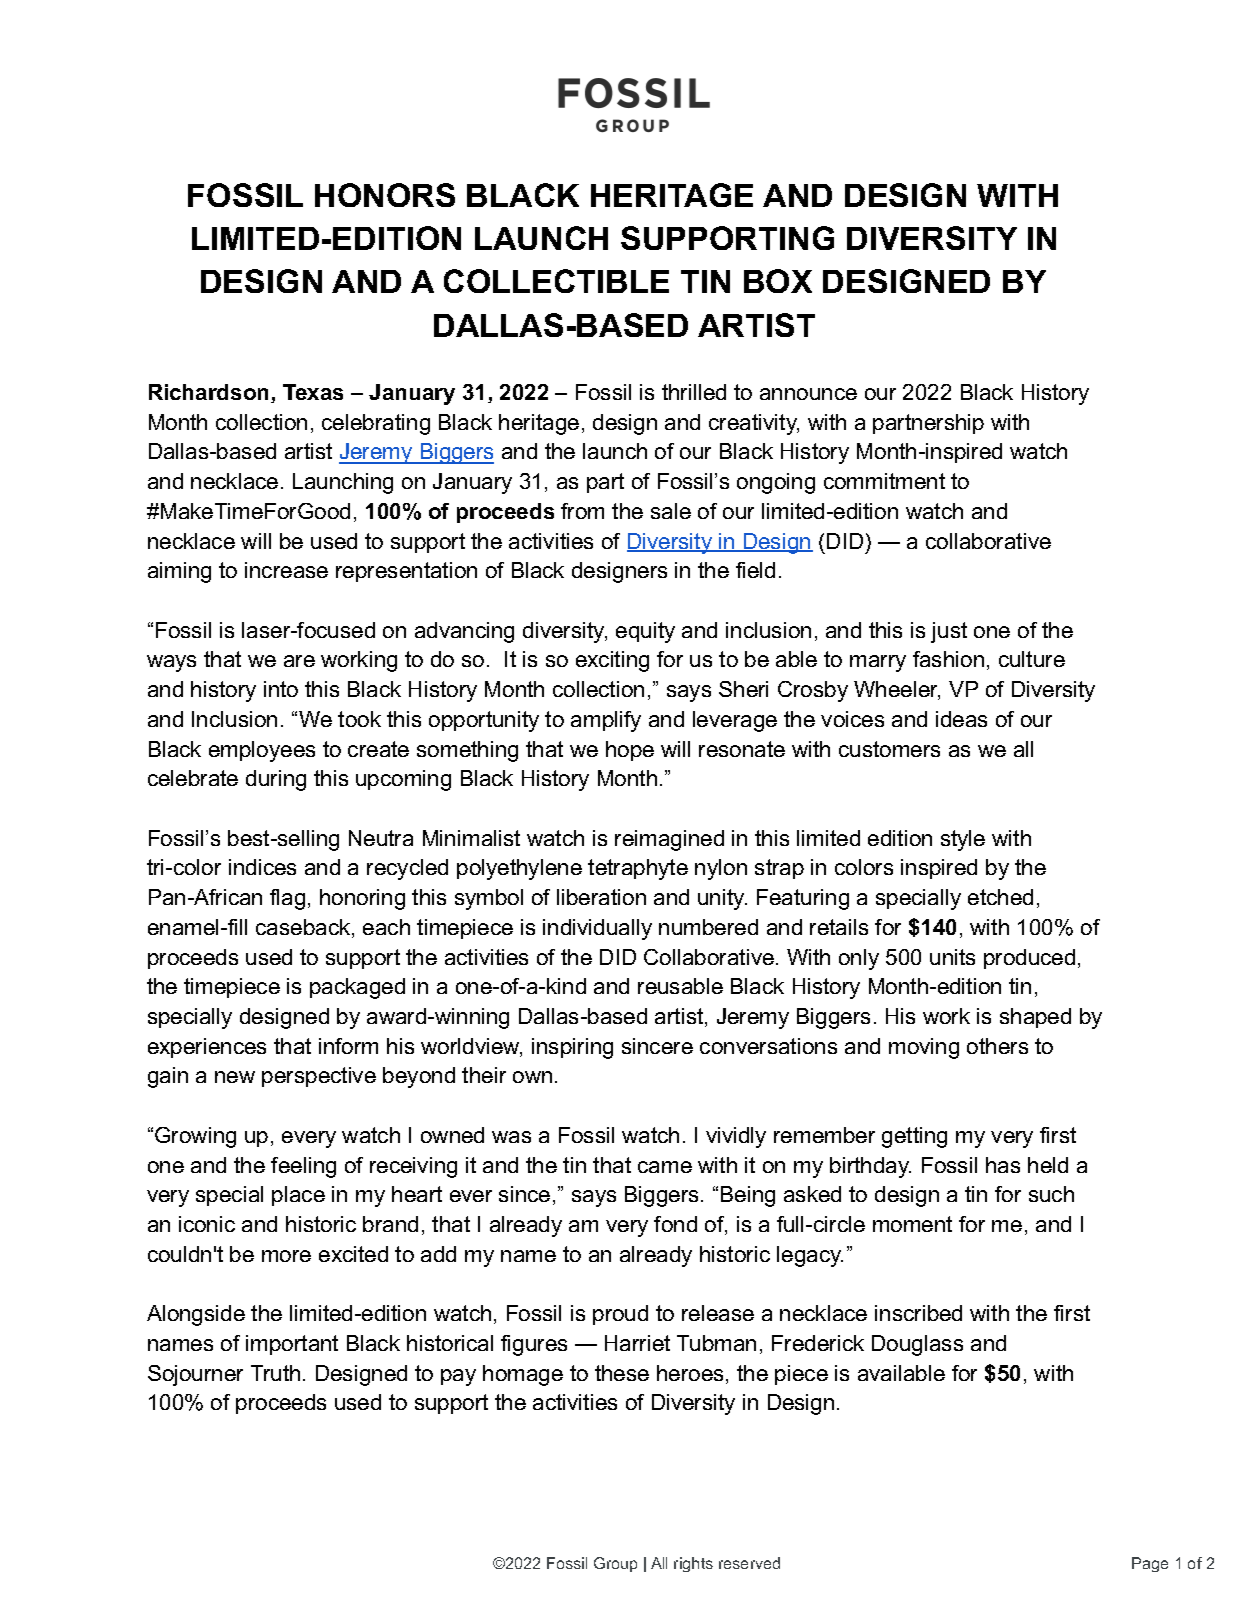 Image resolution: width=1250 pixels, height=1618 pixels. What do you see at coordinates (287, 899) in the screenshot?
I see `flag` at bounding box center [287, 899].
